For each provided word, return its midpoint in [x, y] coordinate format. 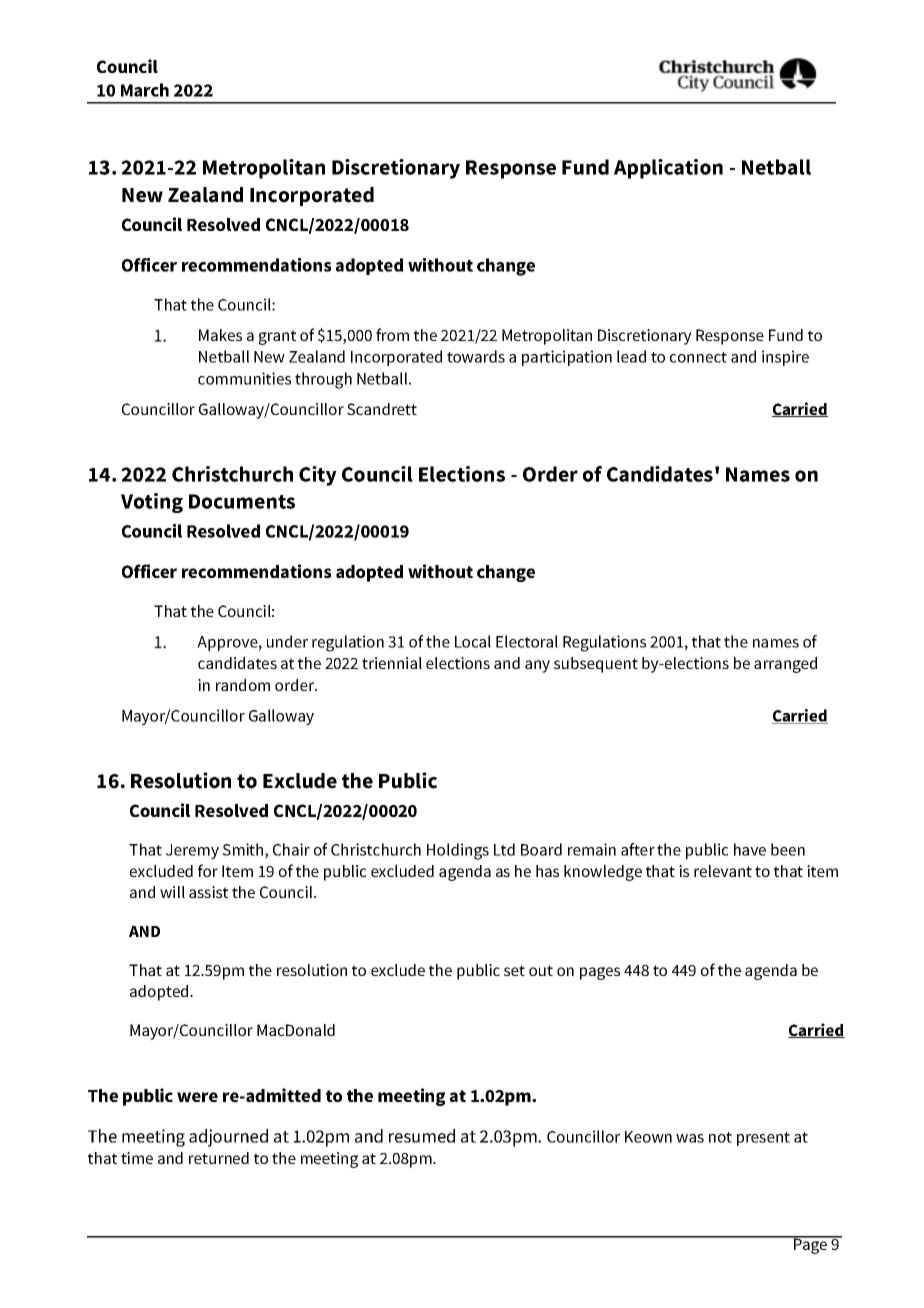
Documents [242, 501]
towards [476, 356]
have [750, 849]
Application [668, 169]
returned [219, 1158]
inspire [785, 358]
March [145, 90]
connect [698, 357]
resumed [422, 1136]
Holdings [458, 851]
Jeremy [192, 851]
